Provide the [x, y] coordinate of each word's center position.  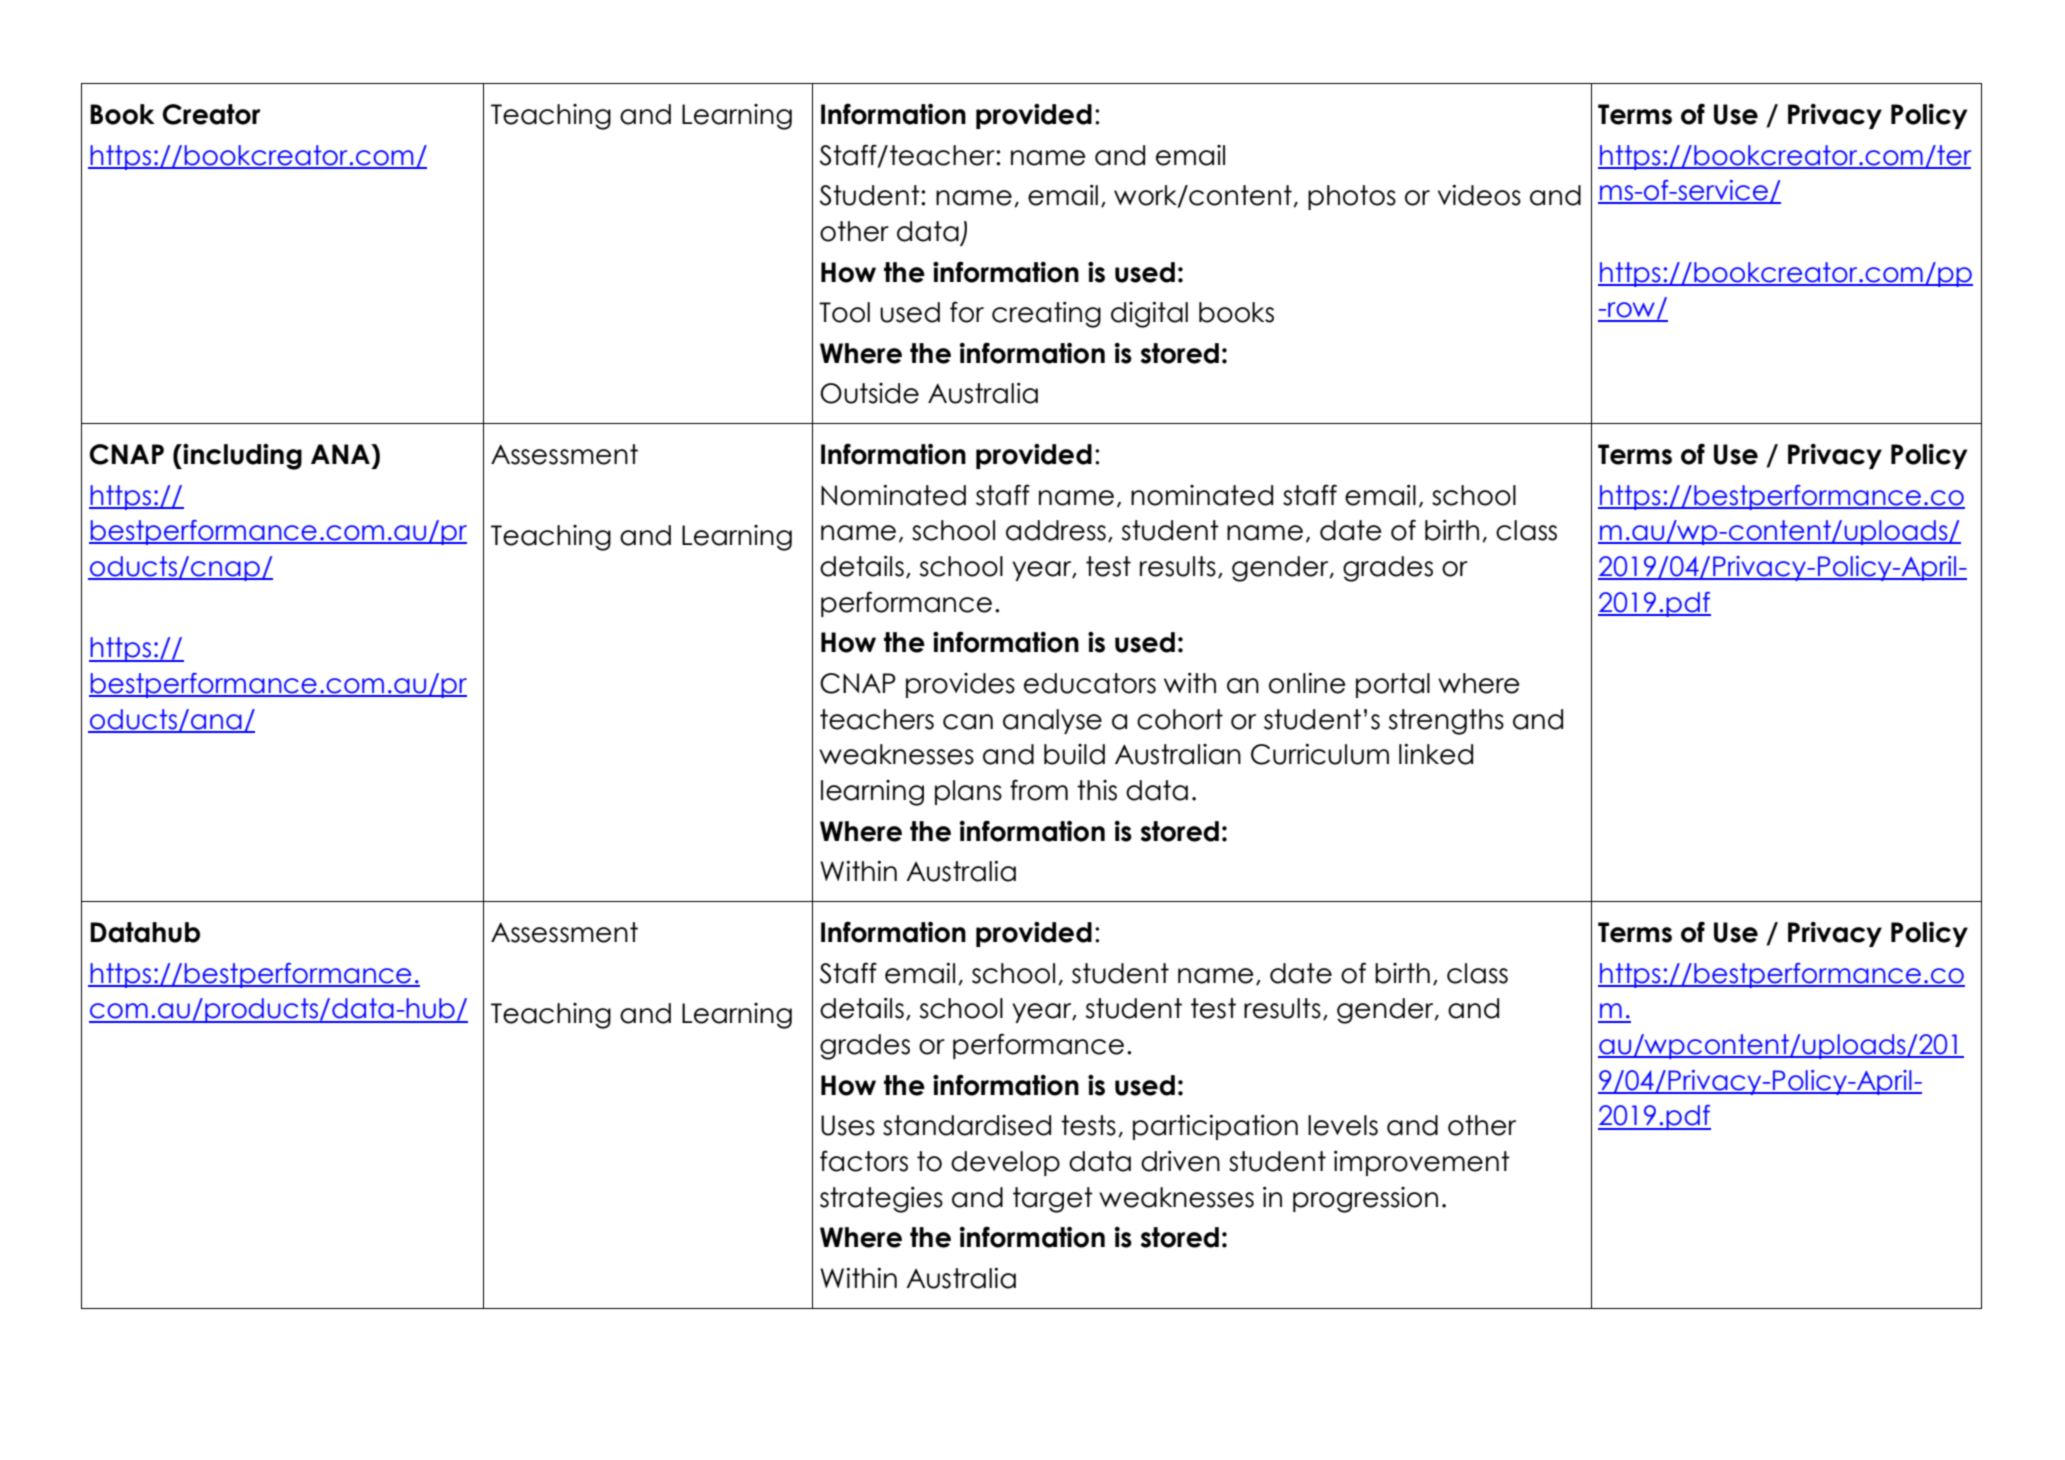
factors [864, 1161]
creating [1046, 315]
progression [1365, 1200]
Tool [844, 312]
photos [1352, 197]
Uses [848, 1125]
